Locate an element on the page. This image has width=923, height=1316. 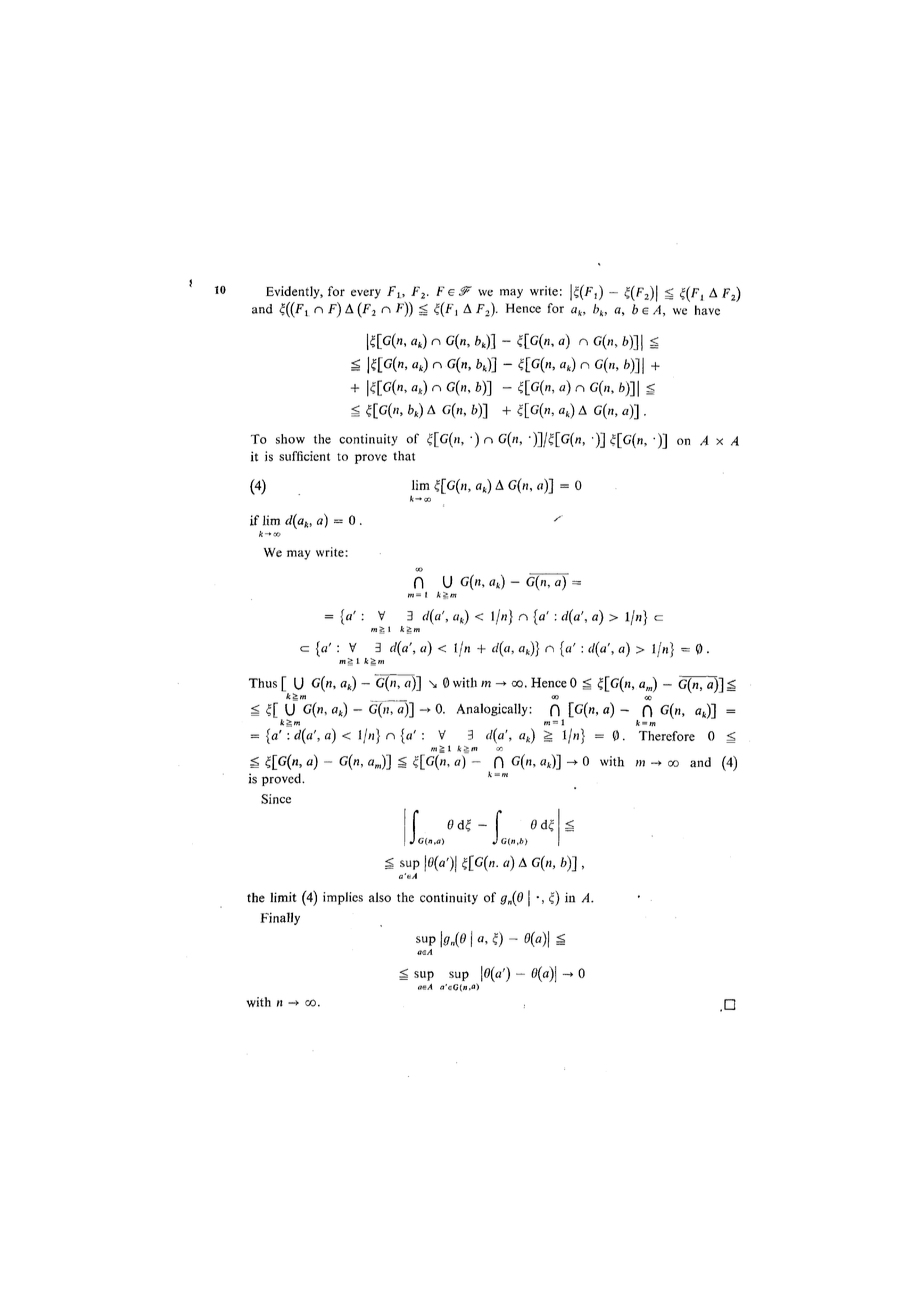
have is located at coordinates (707, 310).
